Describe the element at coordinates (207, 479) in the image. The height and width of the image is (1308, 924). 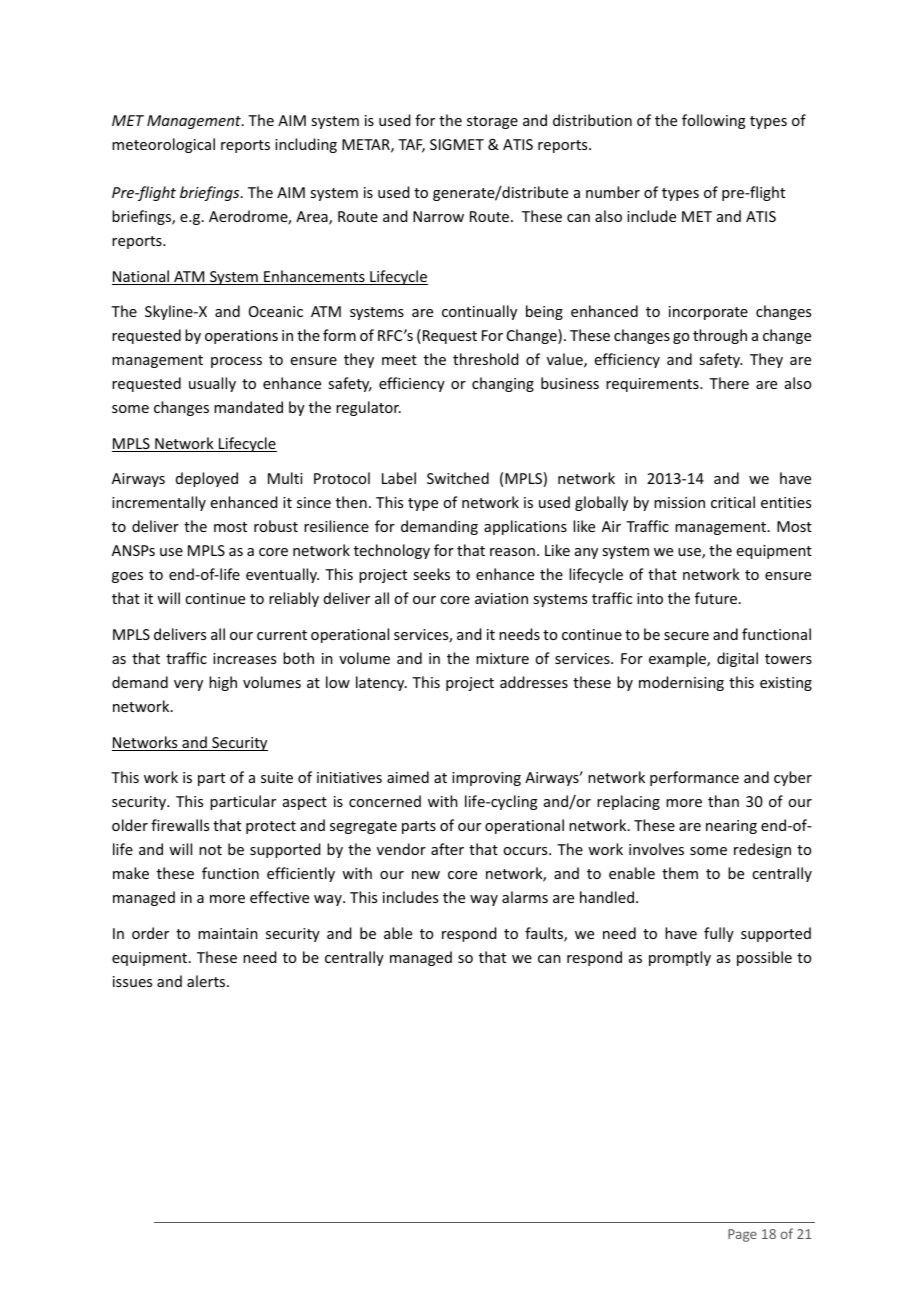
I see `deployed` at that location.
